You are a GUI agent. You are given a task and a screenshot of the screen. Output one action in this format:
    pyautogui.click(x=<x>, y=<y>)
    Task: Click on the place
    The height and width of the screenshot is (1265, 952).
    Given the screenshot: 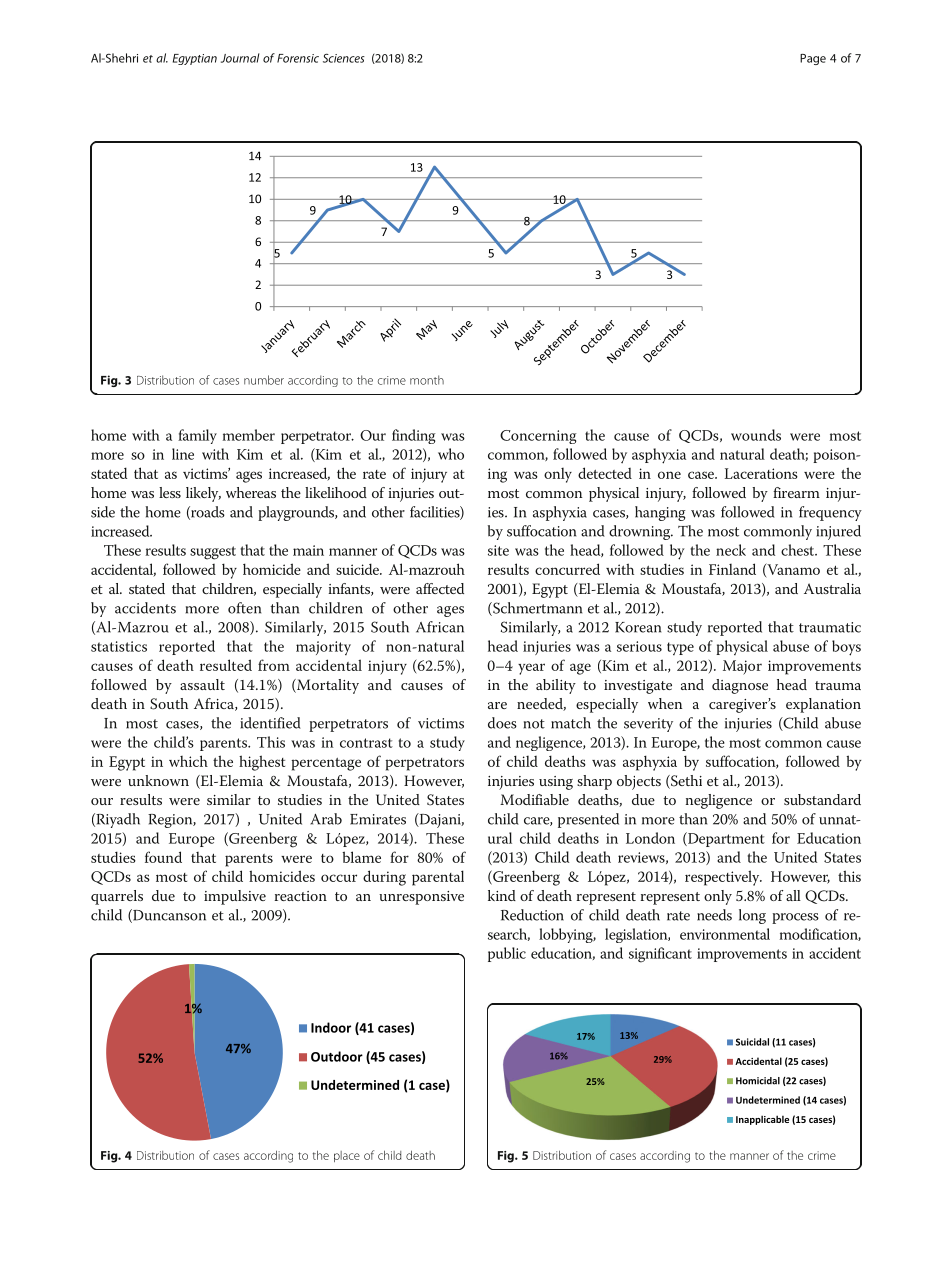 What is the action you would take?
    pyautogui.click(x=347, y=1156)
